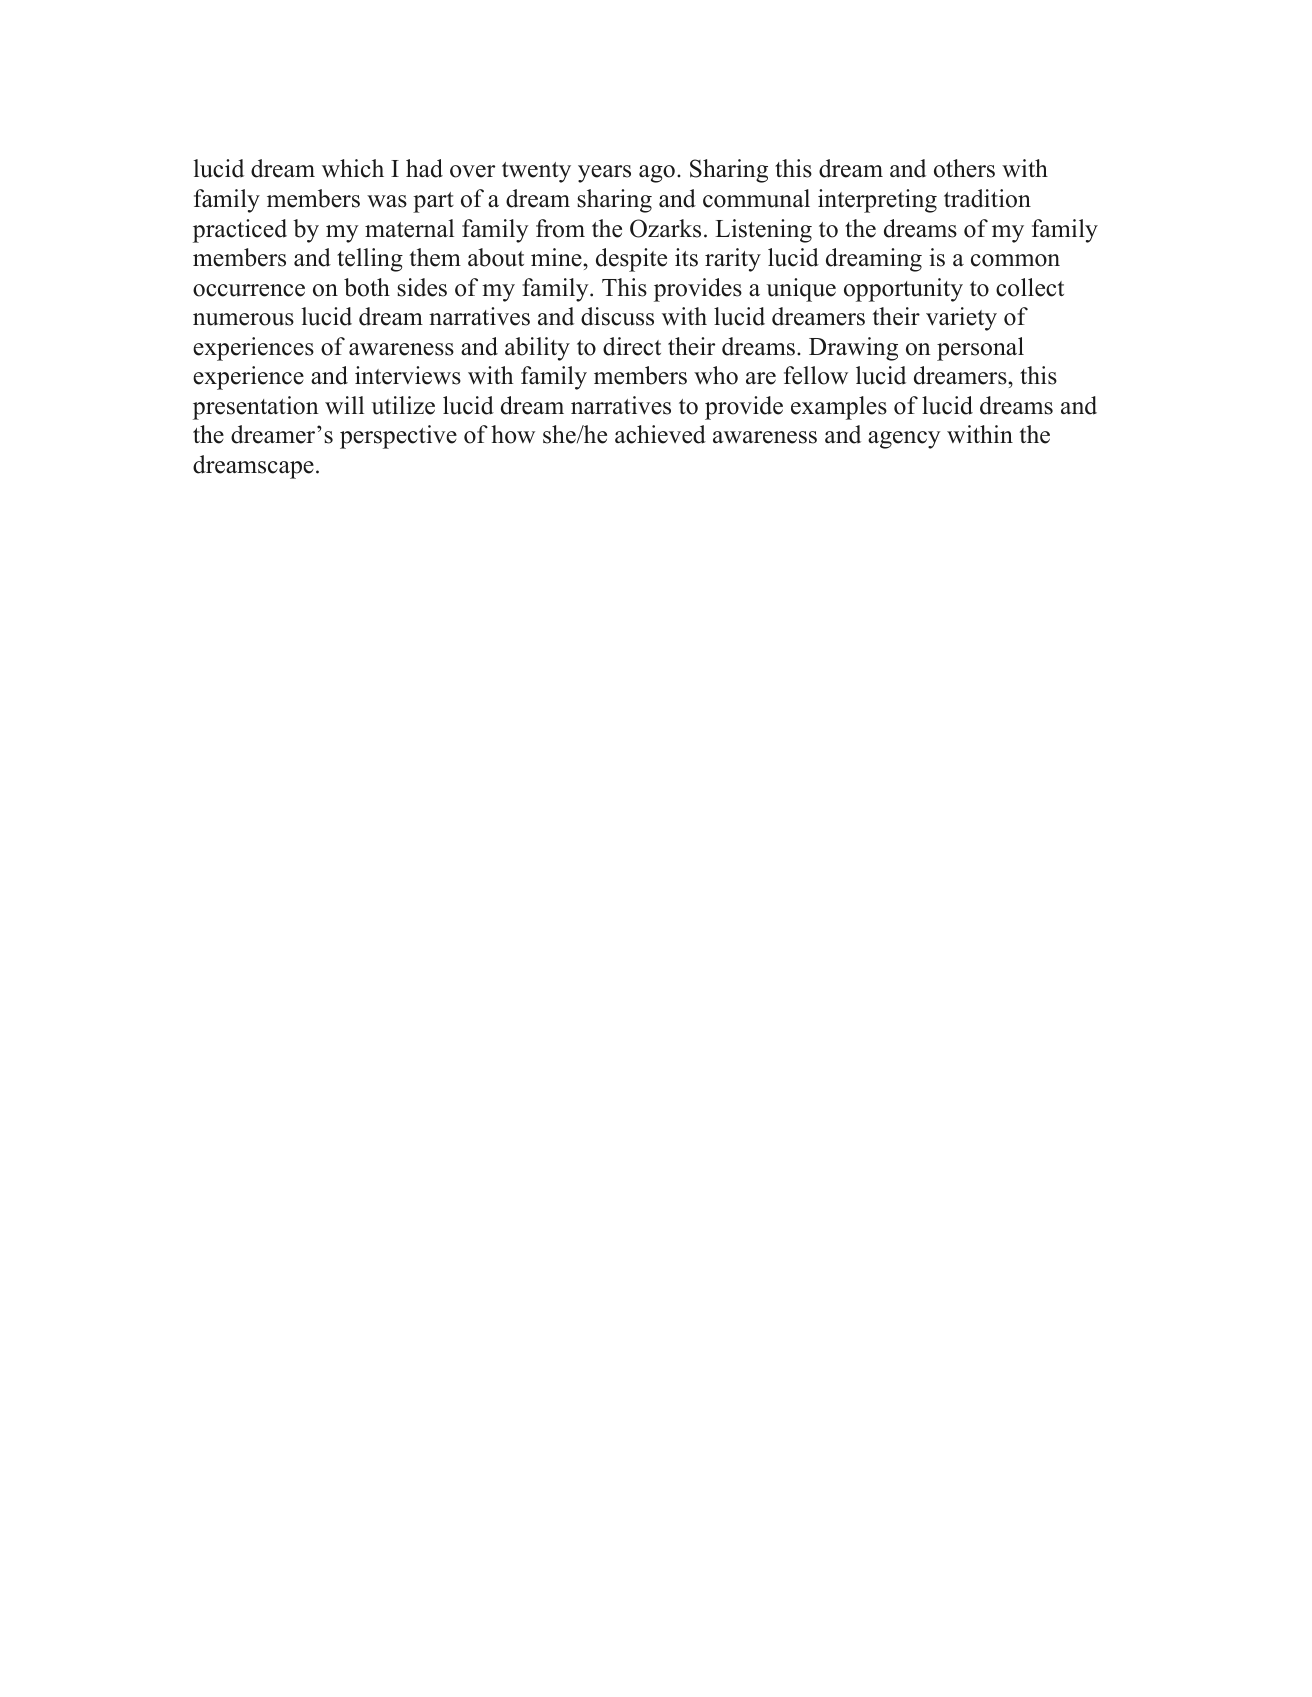 Image resolution: width=1312 pixels, height=1697 pixels. What do you see at coordinates (353, 168) in the image?
I see `which` at bounding box center [353, 168].
